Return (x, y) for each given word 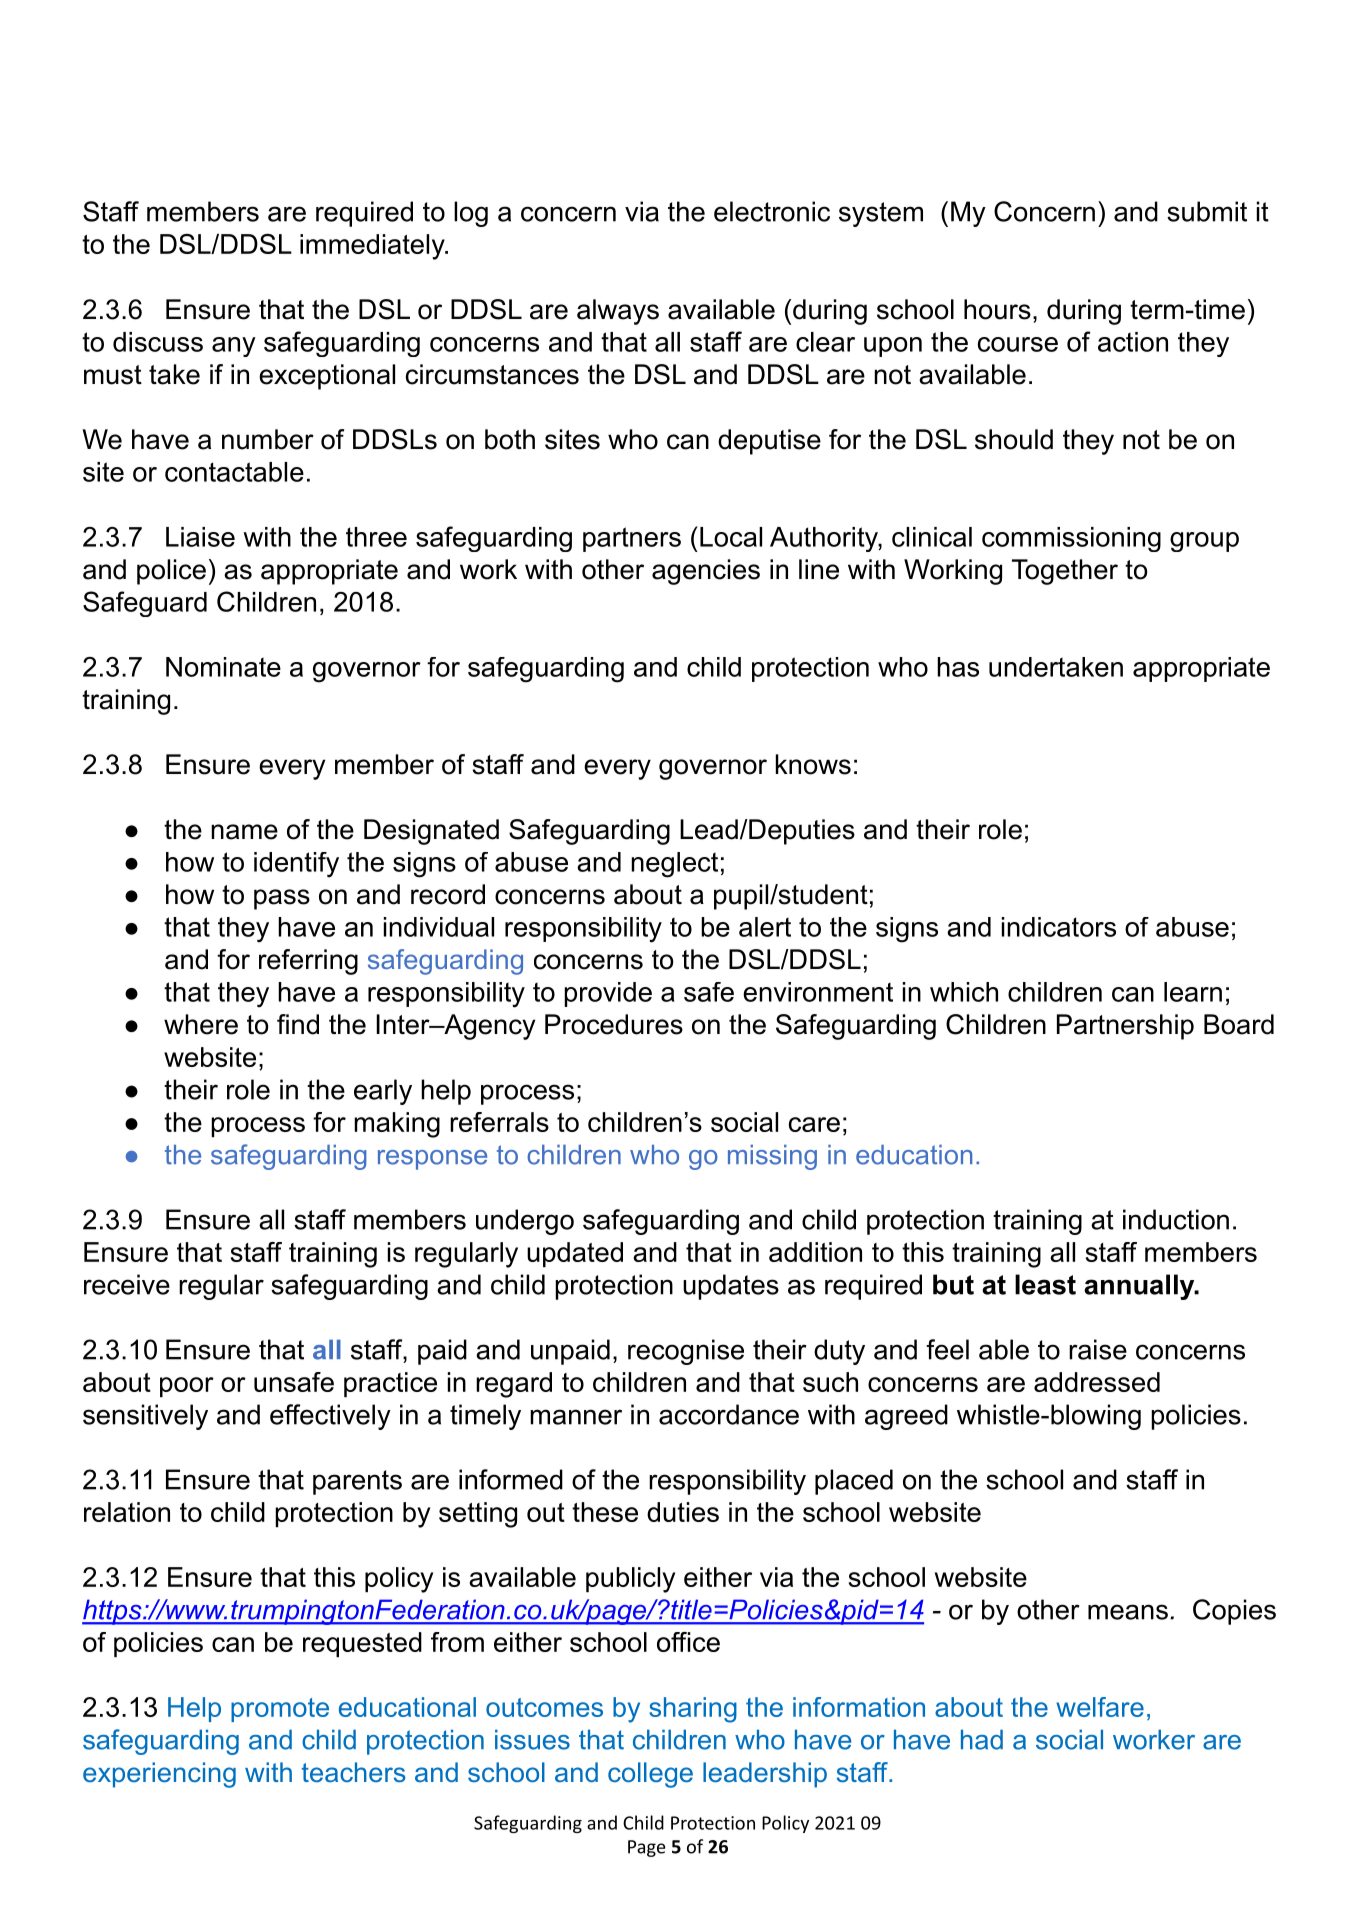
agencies (706, 572)
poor (187, 1387)
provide (608, 994)
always (618, 312)
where (201, 1024)
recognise (686, 1352)
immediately (373, 247)
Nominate (223, 667)
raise (1098, 1349)
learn (1193, 992)
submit (1207, 211)
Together (1065, 572)
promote (280, 1710)
